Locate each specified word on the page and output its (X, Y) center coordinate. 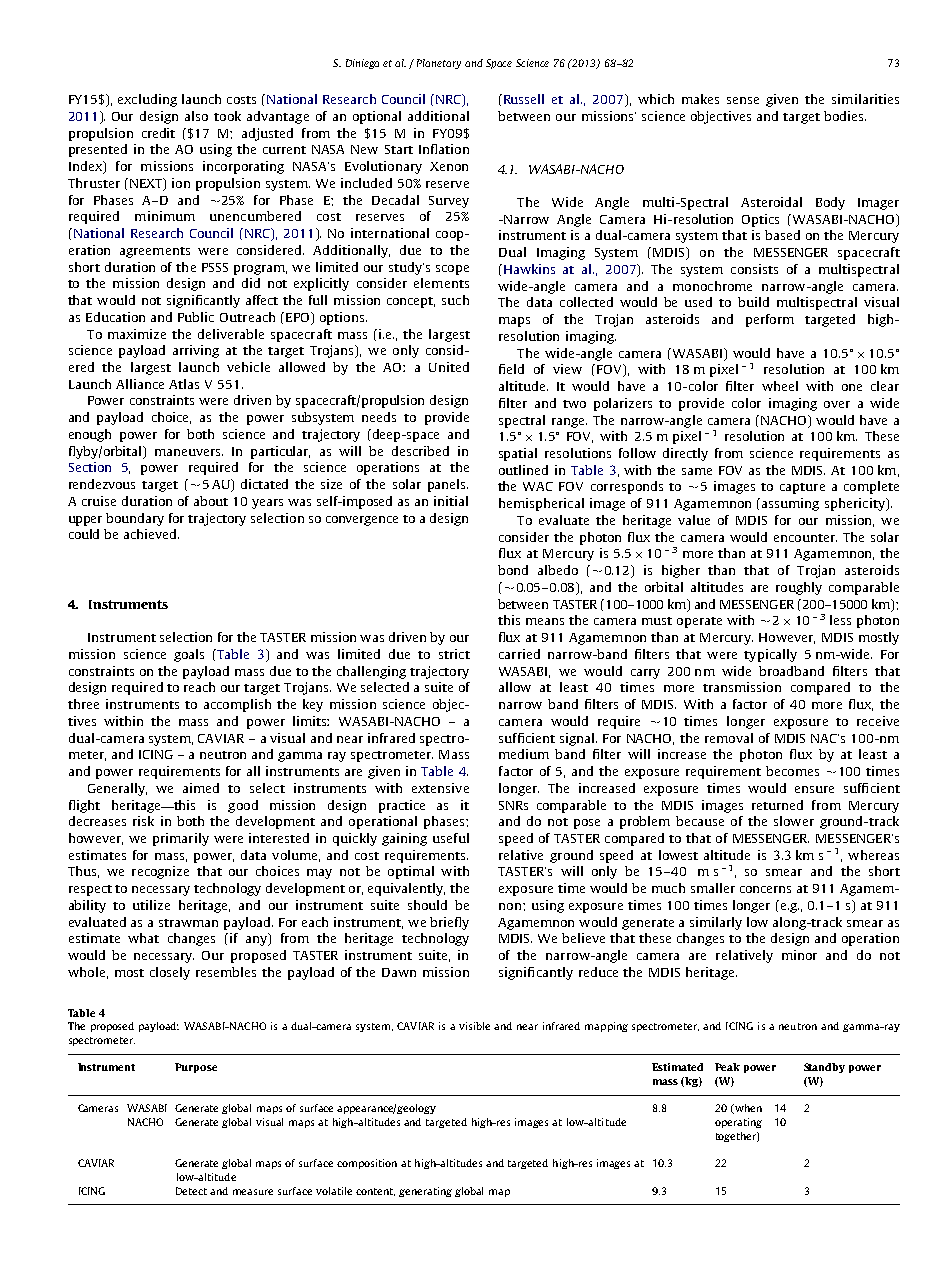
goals (189, 655)
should (427, 905)
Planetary (439, 64)
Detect (191, 1191)
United (449, 367)
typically (770, 655)
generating (425, 1192)
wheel (780, 386)
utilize (151, 905)
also (196, 116)
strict (454, 654)
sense (743, 100)
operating (738, 1123)
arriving (196, 351)
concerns (765, 889)
